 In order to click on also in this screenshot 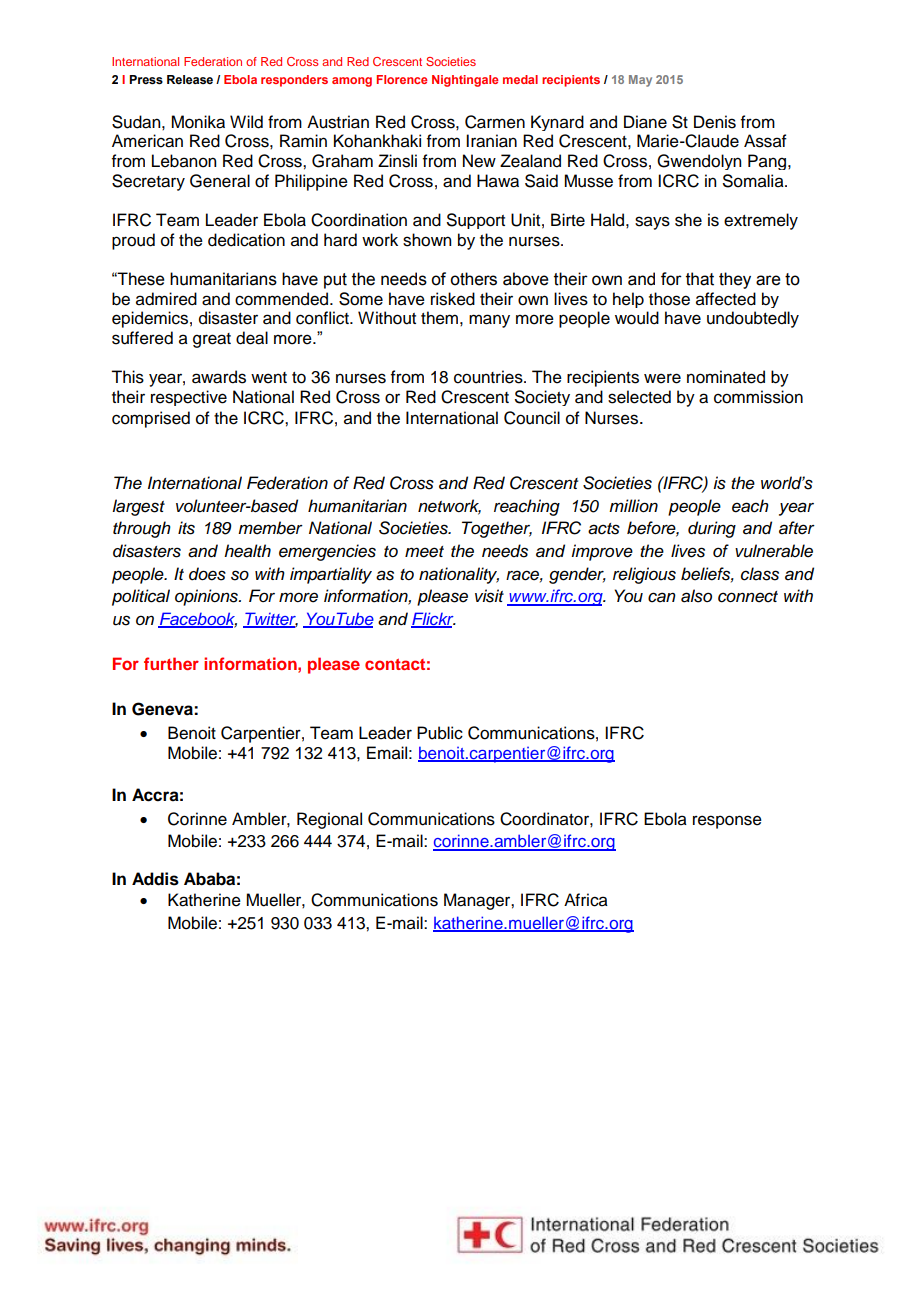, I will do `click(696, 596)`.
